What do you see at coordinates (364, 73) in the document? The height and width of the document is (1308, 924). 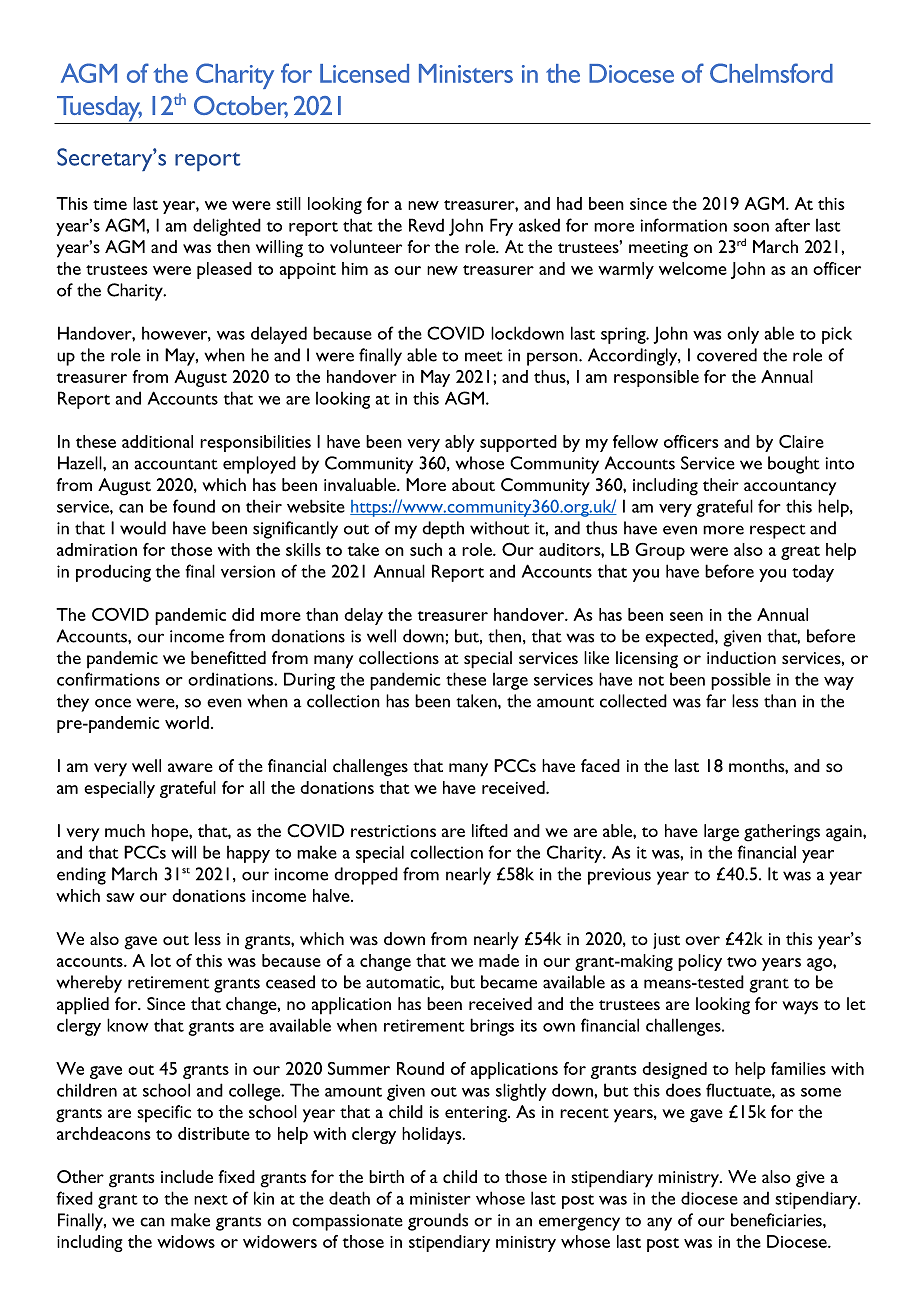 I see `Licensed` at bounding box center [364, 73].
